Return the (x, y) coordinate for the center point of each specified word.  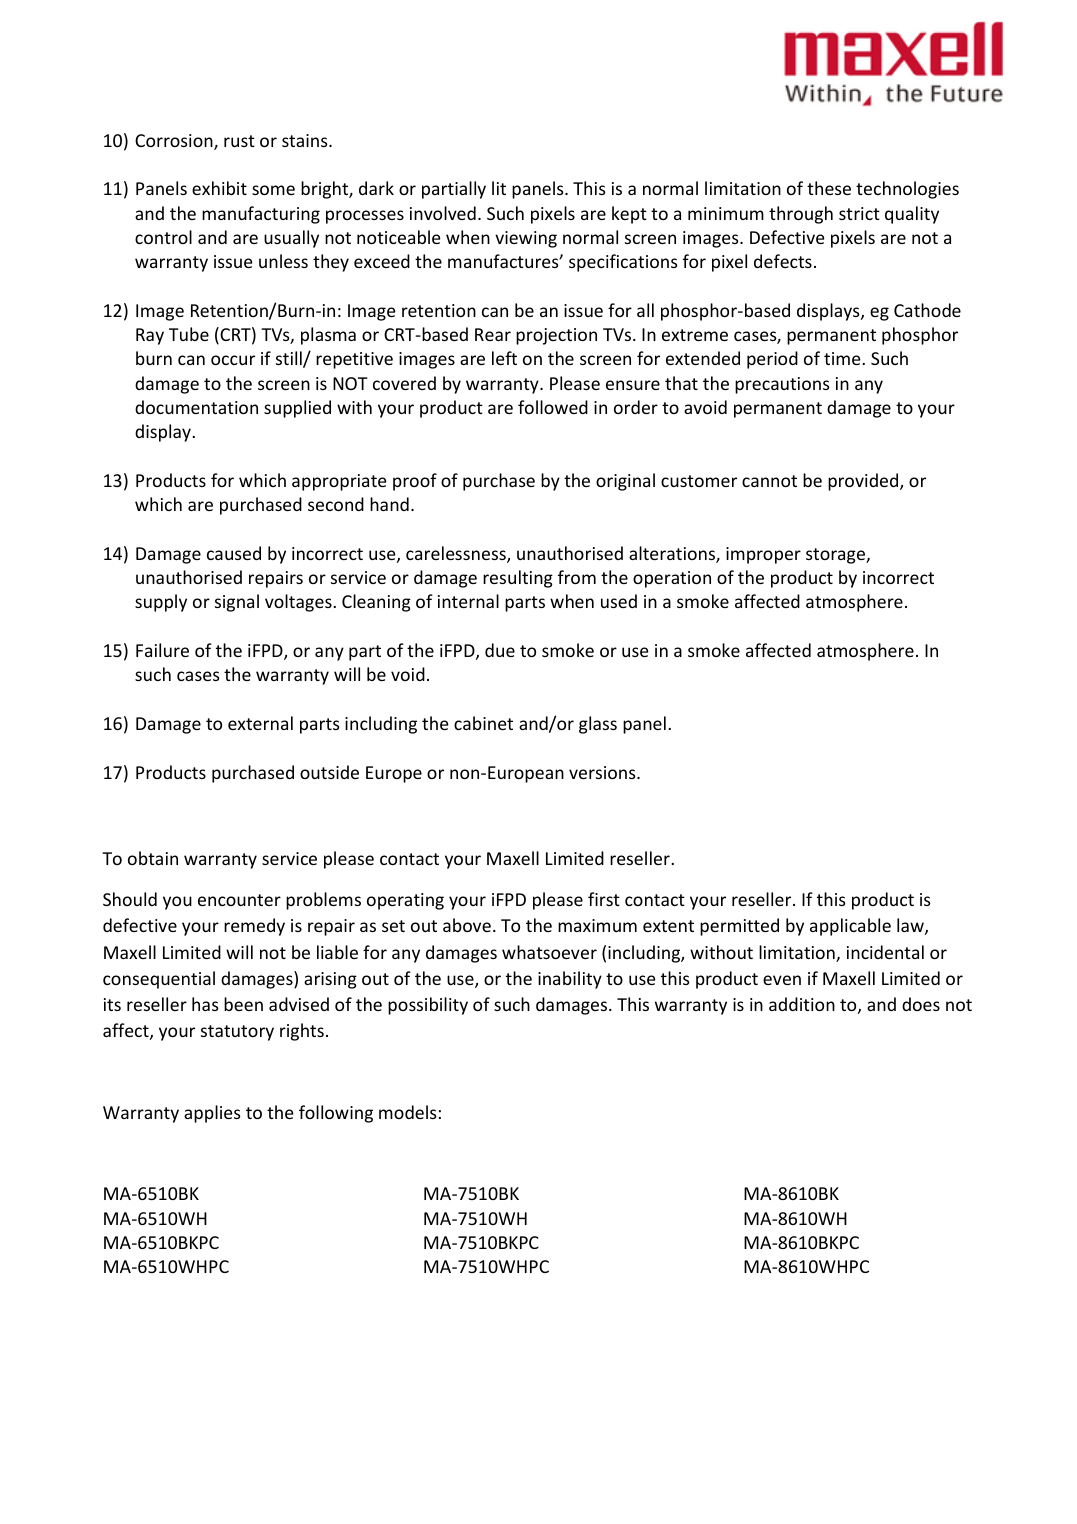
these (829, 188)
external (260, 723)
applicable (850, 927)
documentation (196, 407)
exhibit (219, 188)
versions (603, 772)
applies (212, 1114)
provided (864, 482)
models (408, 1112)
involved (443, 213)
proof (415, 482)
